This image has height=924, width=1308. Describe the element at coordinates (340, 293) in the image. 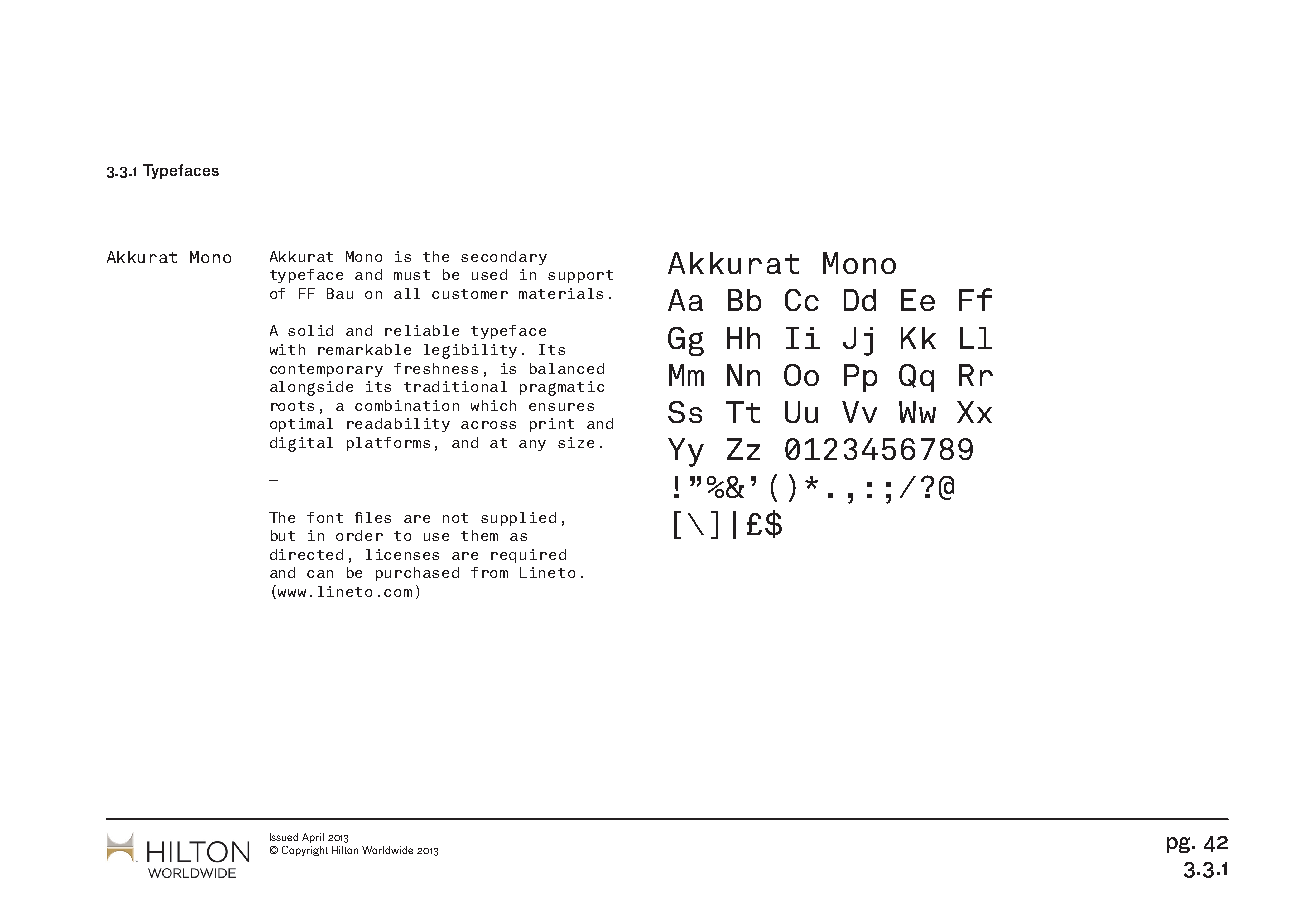

I see `Bau` at that location.
